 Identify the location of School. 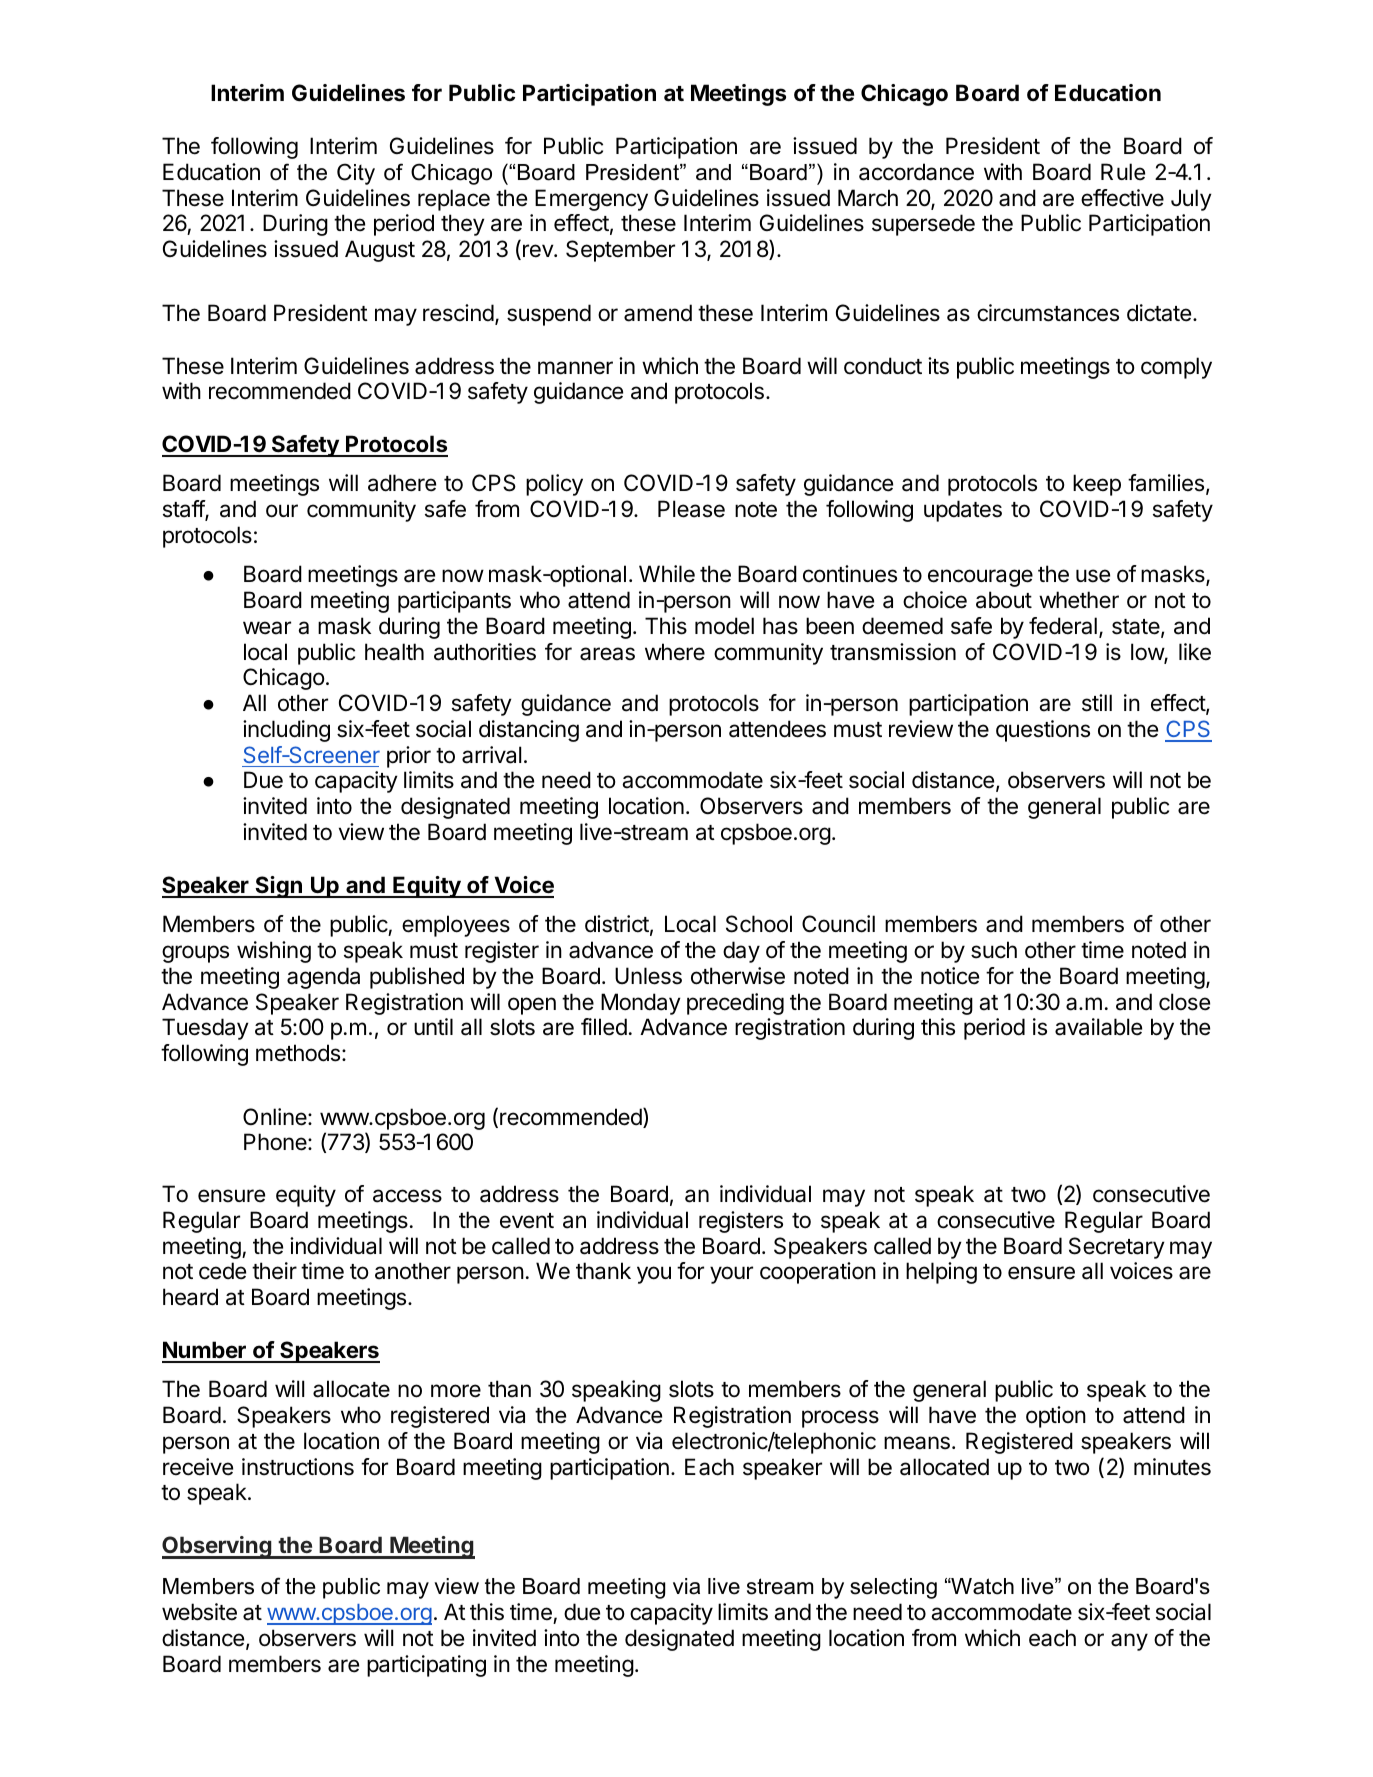
(759, 924).
